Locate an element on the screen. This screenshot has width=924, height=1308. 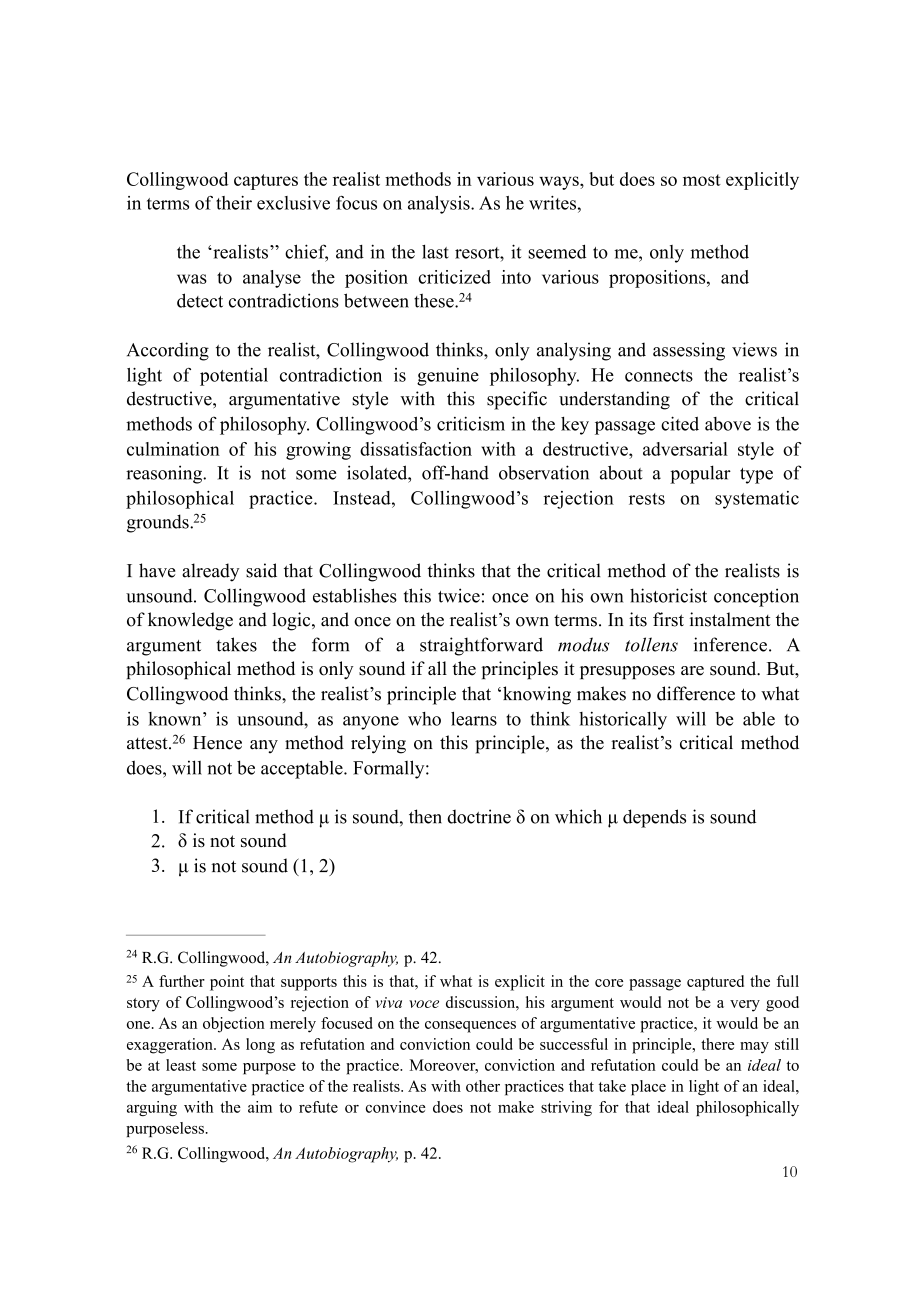
above is located at coordinates (728, 424).
